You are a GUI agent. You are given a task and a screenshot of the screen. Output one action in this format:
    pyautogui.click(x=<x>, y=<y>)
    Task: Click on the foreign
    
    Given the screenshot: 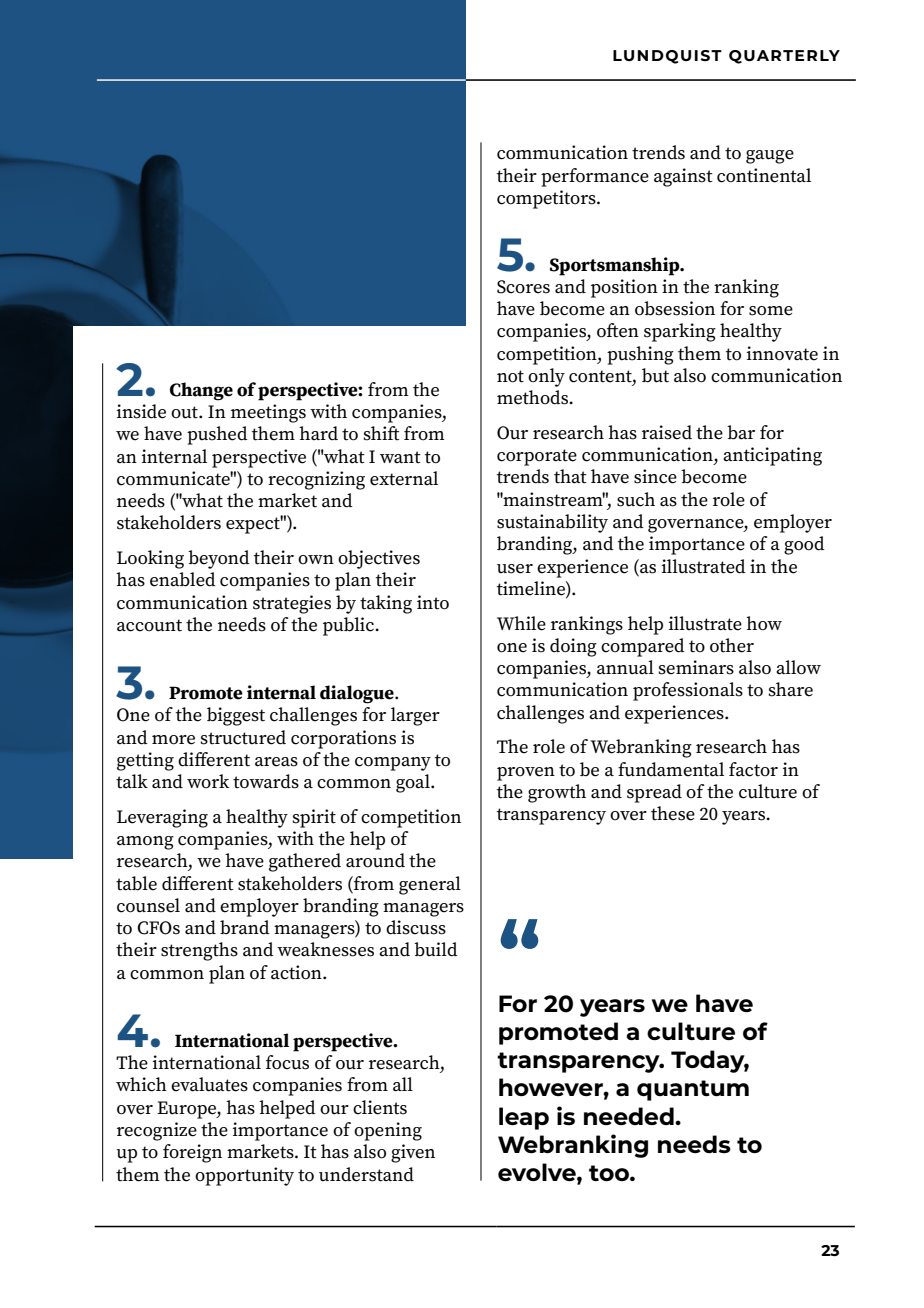 What is the action you would take?
    pyautogui.click(x=192, y=1153)
